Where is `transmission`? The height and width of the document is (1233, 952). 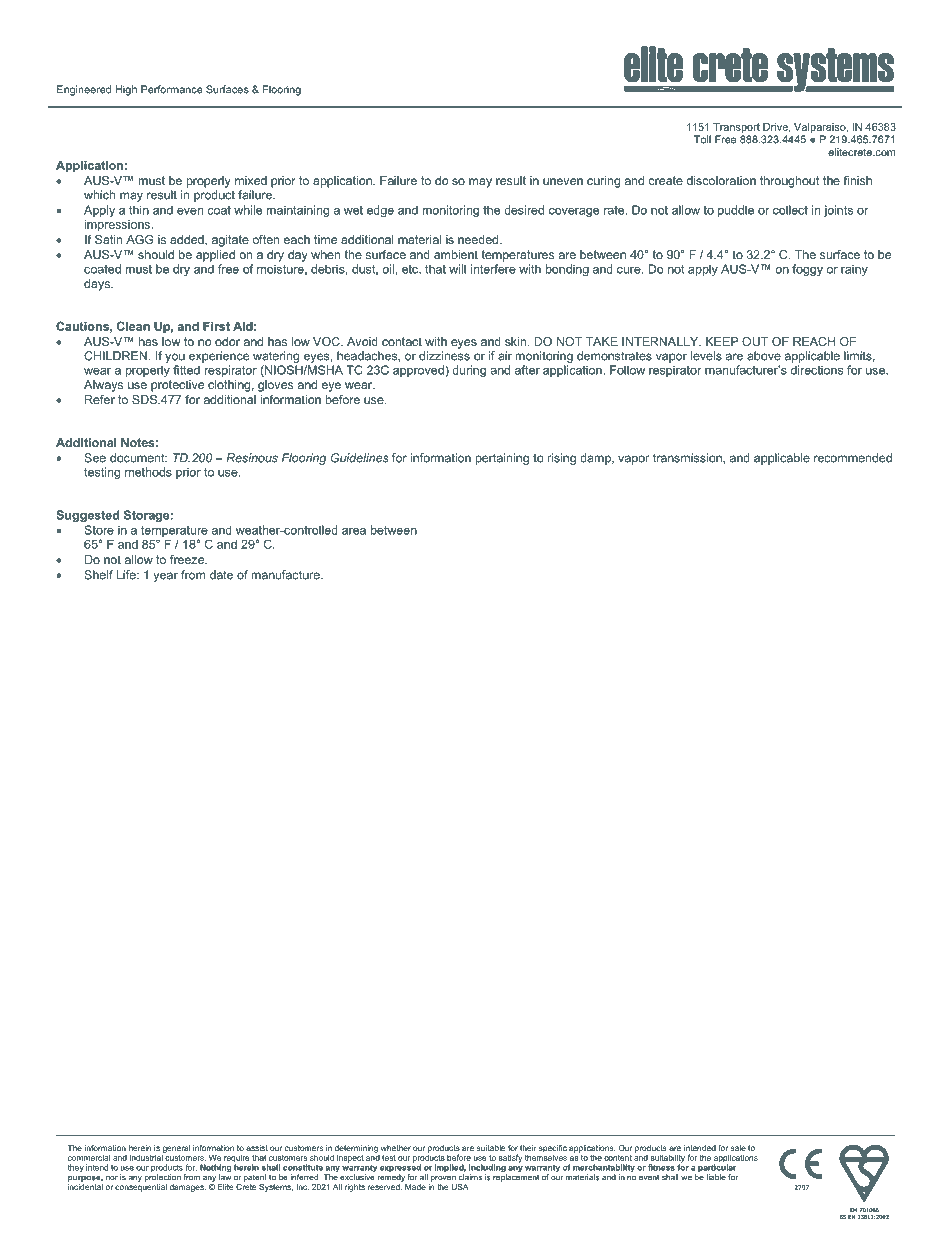 transmission is located at coordinates (688, 458).
